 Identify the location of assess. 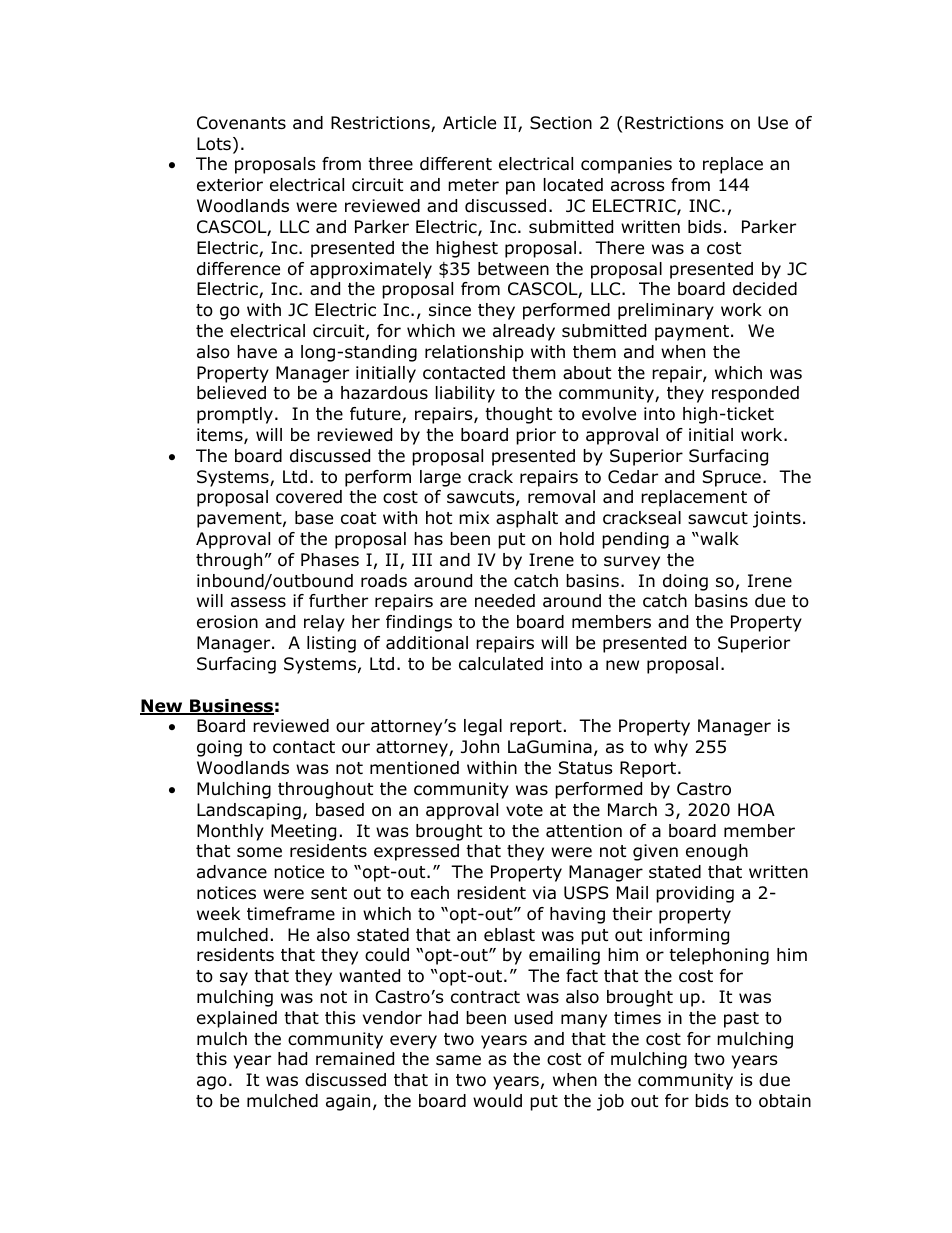
(258, 602).
